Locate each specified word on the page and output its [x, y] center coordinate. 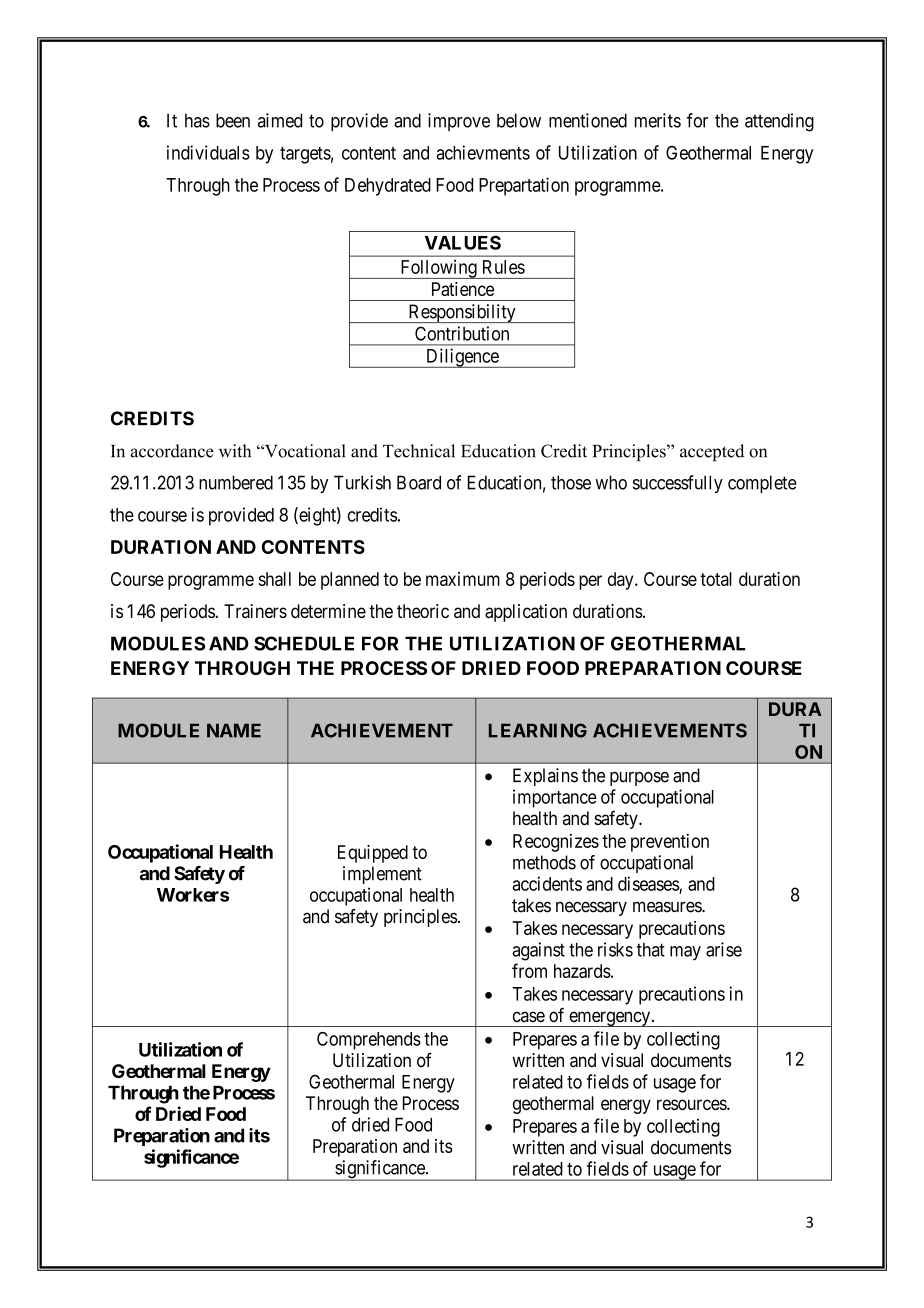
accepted [712, 452]
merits [658, 120]
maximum [463, 579]
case [529, 1017]
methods [544, 862]
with [235, 451]
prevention [670, 843]
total [716, 579]
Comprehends [369, 1041]
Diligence [462, 358]
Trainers [255, 611]
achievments [483, 152]
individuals [208, 152]
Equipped [373, 854]
